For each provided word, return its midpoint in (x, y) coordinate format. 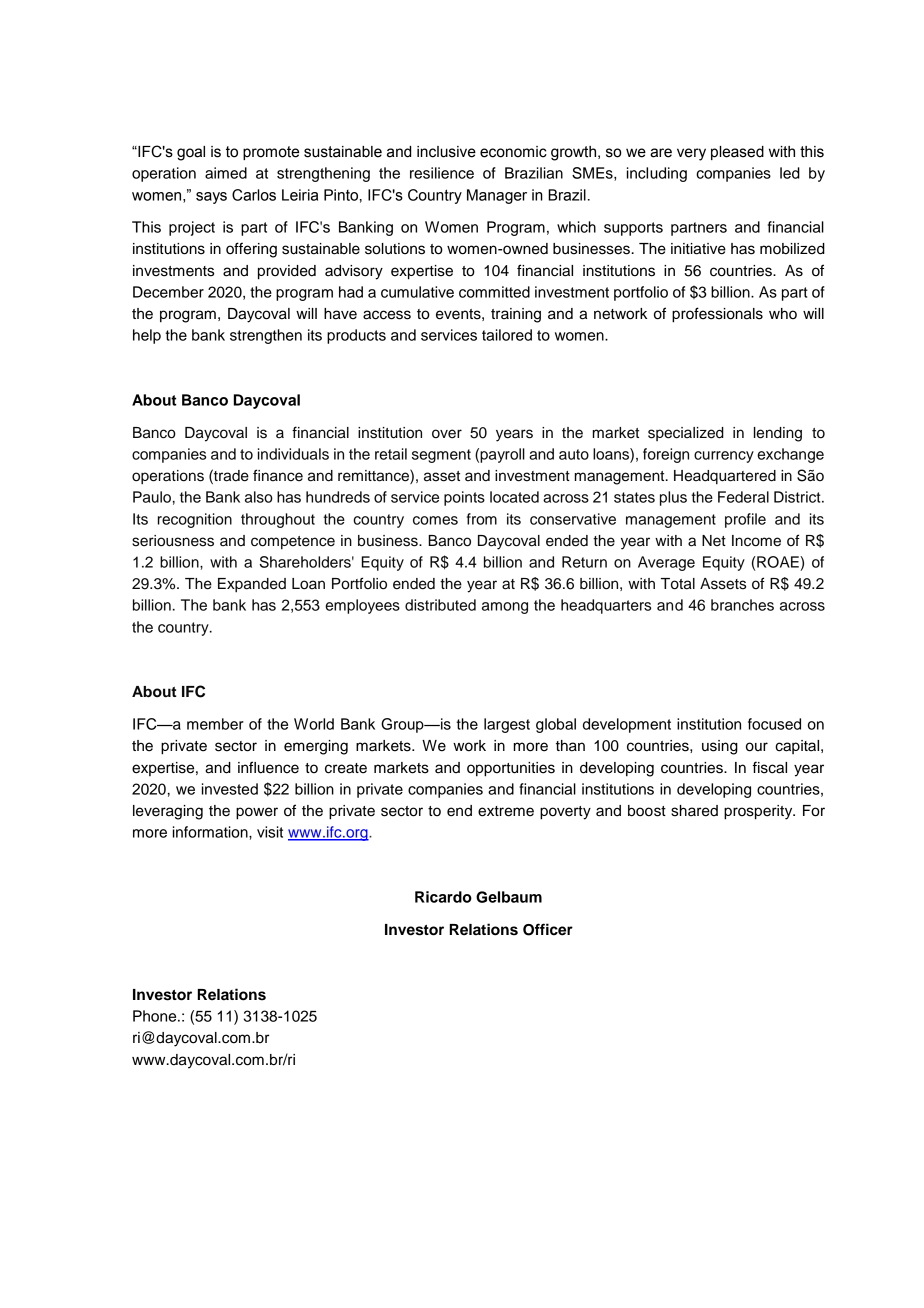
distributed (440, 605)
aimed (226, 173)
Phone (156, 1016)
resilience (442, 173)
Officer (548, 929)
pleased (737, 153)
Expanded (252, 585)
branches (742, 605)
